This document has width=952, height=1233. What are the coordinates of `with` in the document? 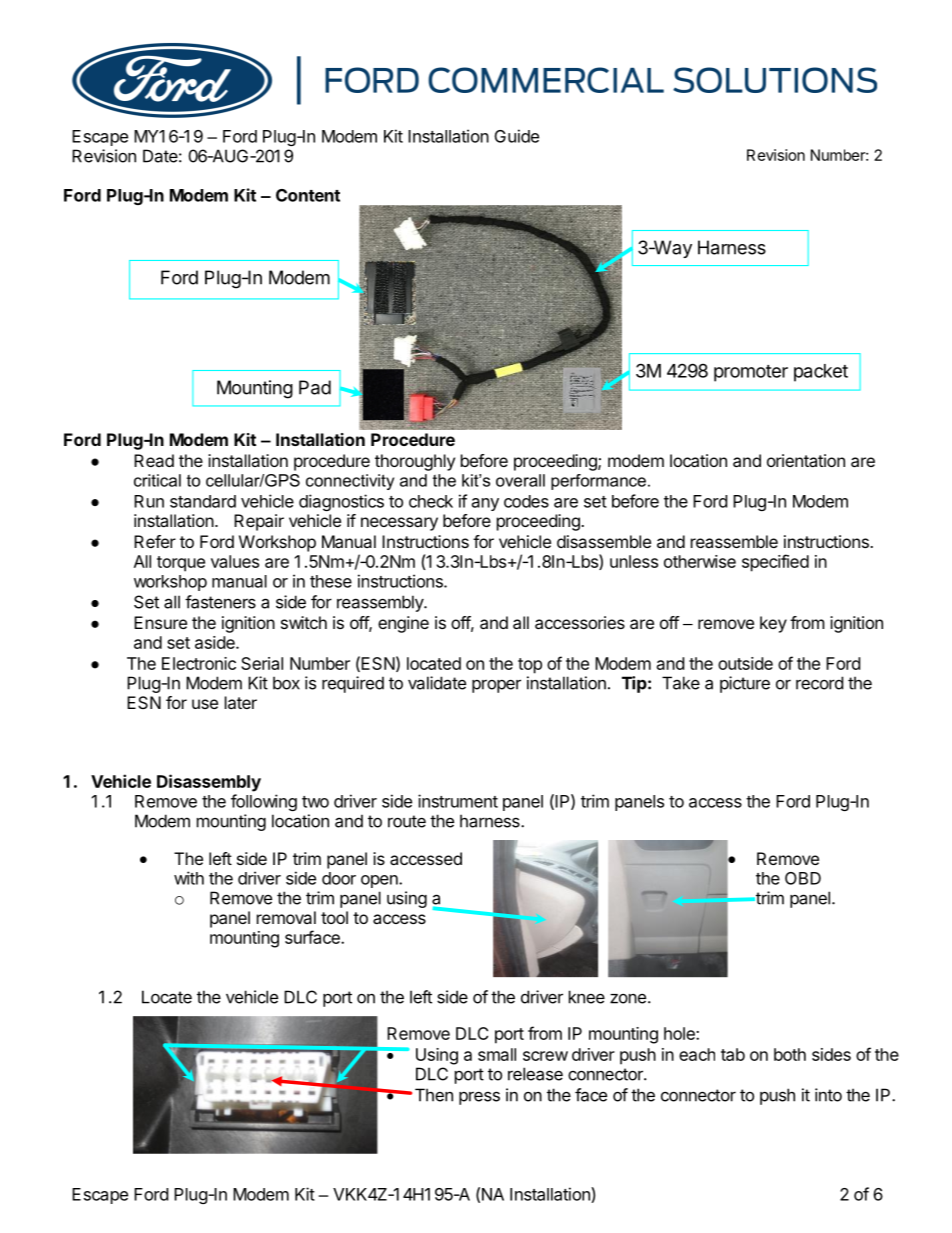 It's located at (189, 878).
